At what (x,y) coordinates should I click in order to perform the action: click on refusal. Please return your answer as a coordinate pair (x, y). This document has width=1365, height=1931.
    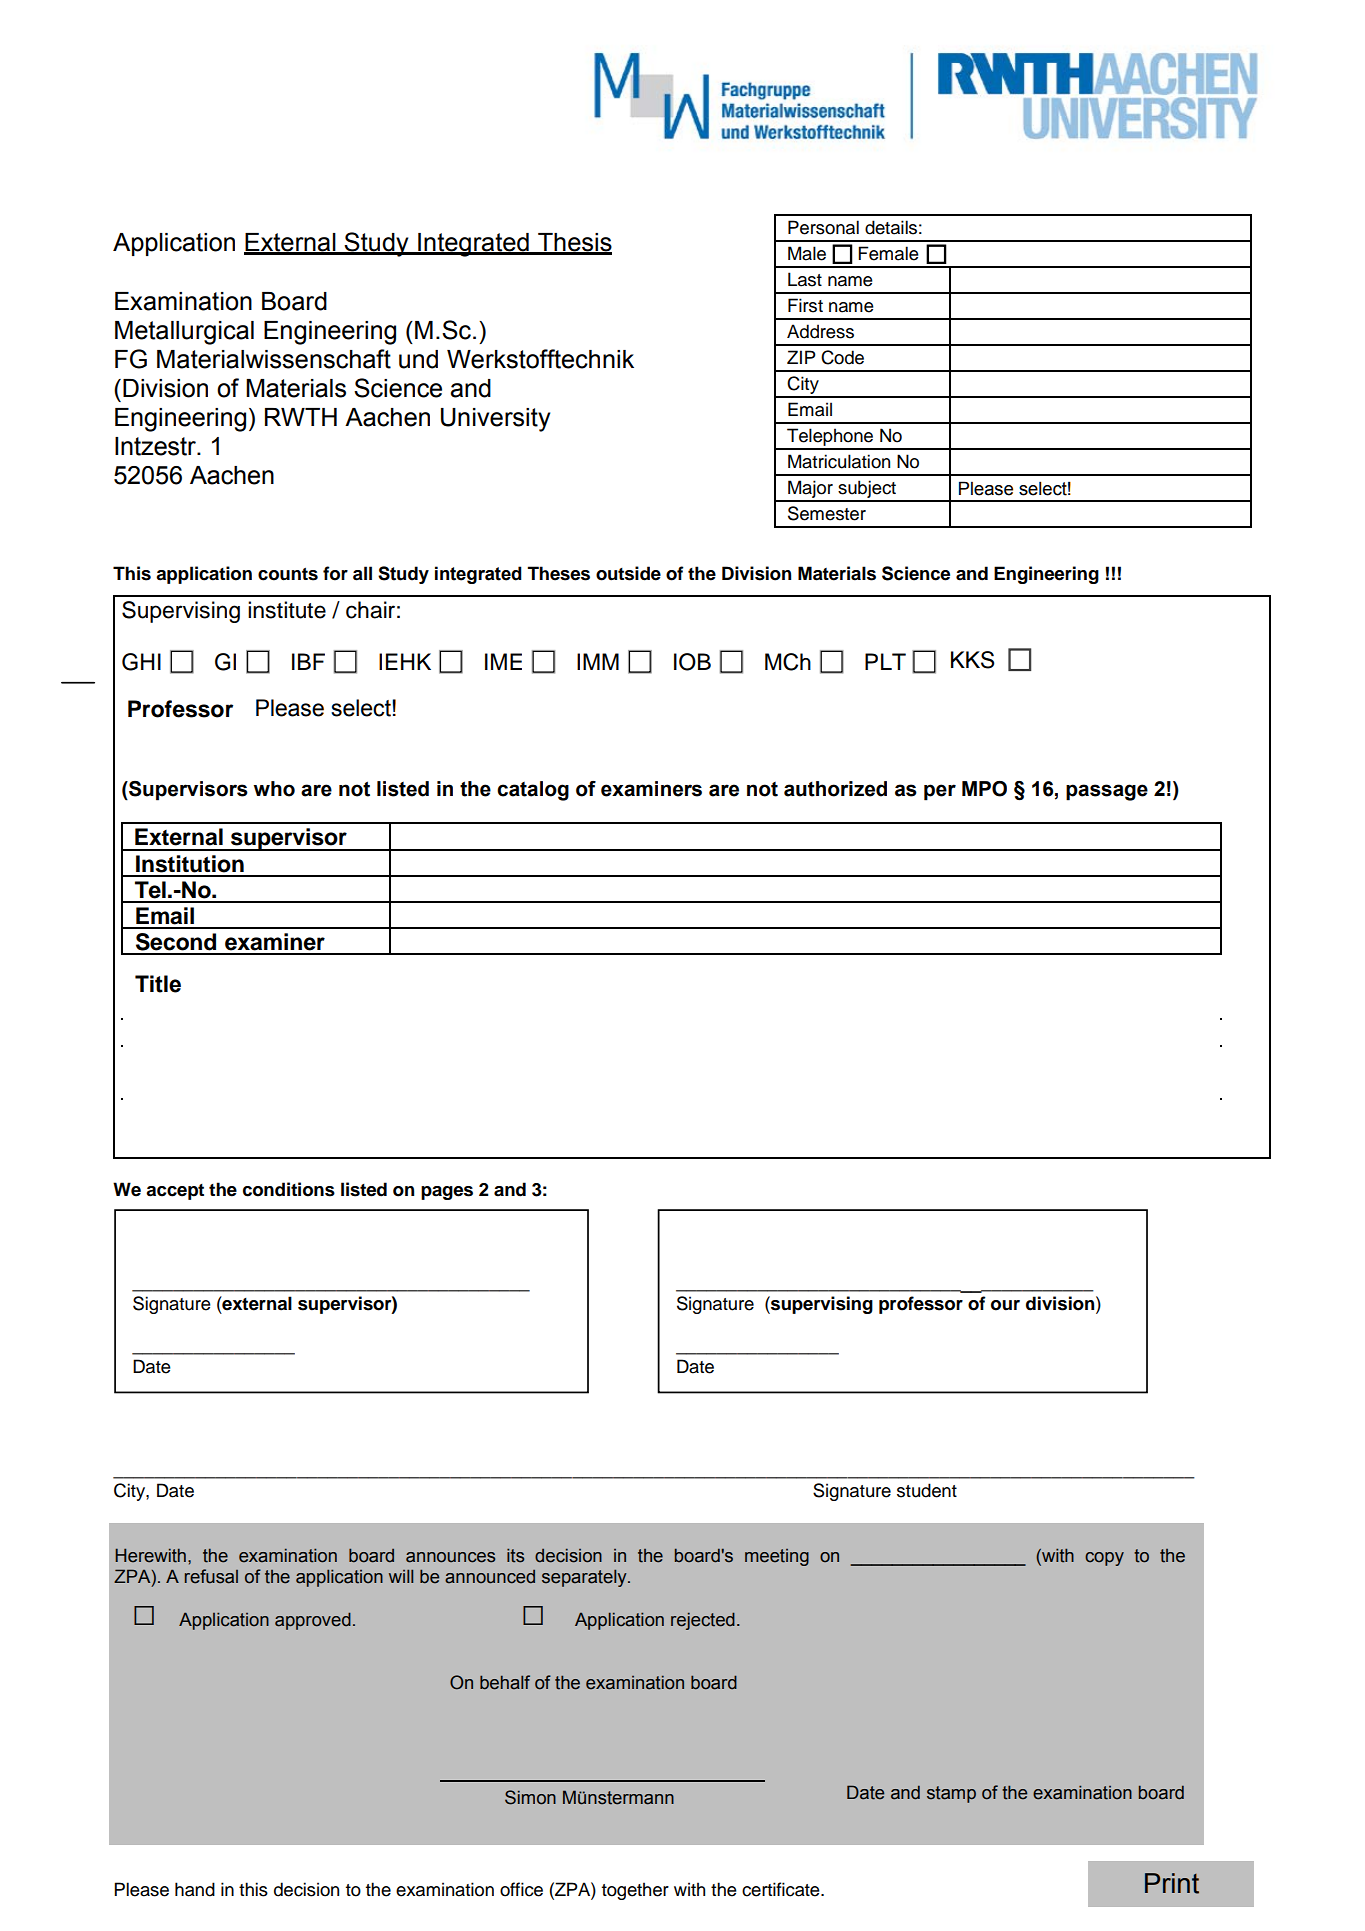
    Looking at the image, I should click on (211, 1576).
